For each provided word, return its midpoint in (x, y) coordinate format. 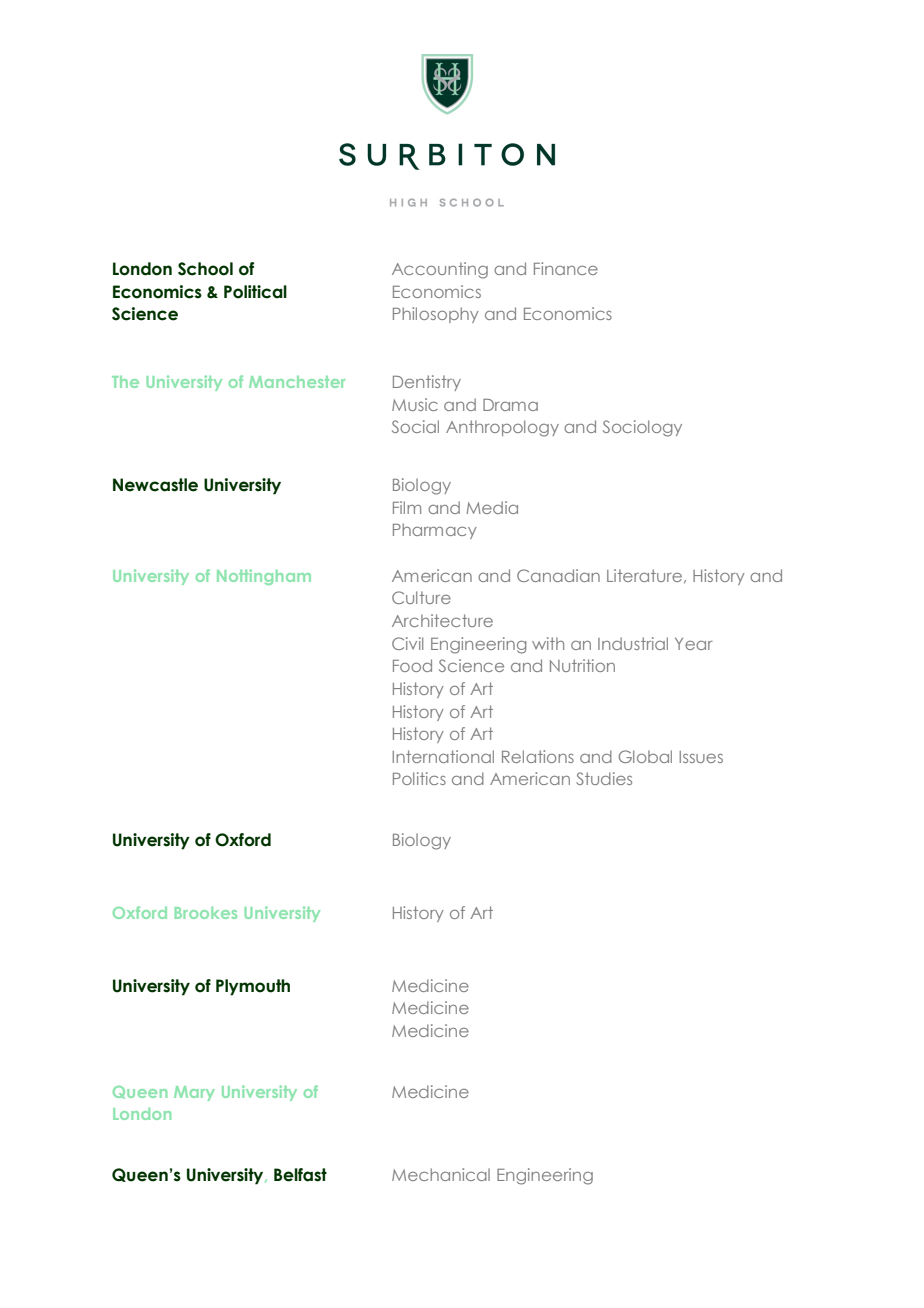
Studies (604, 778)
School (205, 269)
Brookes (206, 913)
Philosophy (436, 315)
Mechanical (441, 1174)
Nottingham (264, 577)
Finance (566, 268)
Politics (419, 778)
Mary (194, 1093)
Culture (421, 597)
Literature (644, 575)
